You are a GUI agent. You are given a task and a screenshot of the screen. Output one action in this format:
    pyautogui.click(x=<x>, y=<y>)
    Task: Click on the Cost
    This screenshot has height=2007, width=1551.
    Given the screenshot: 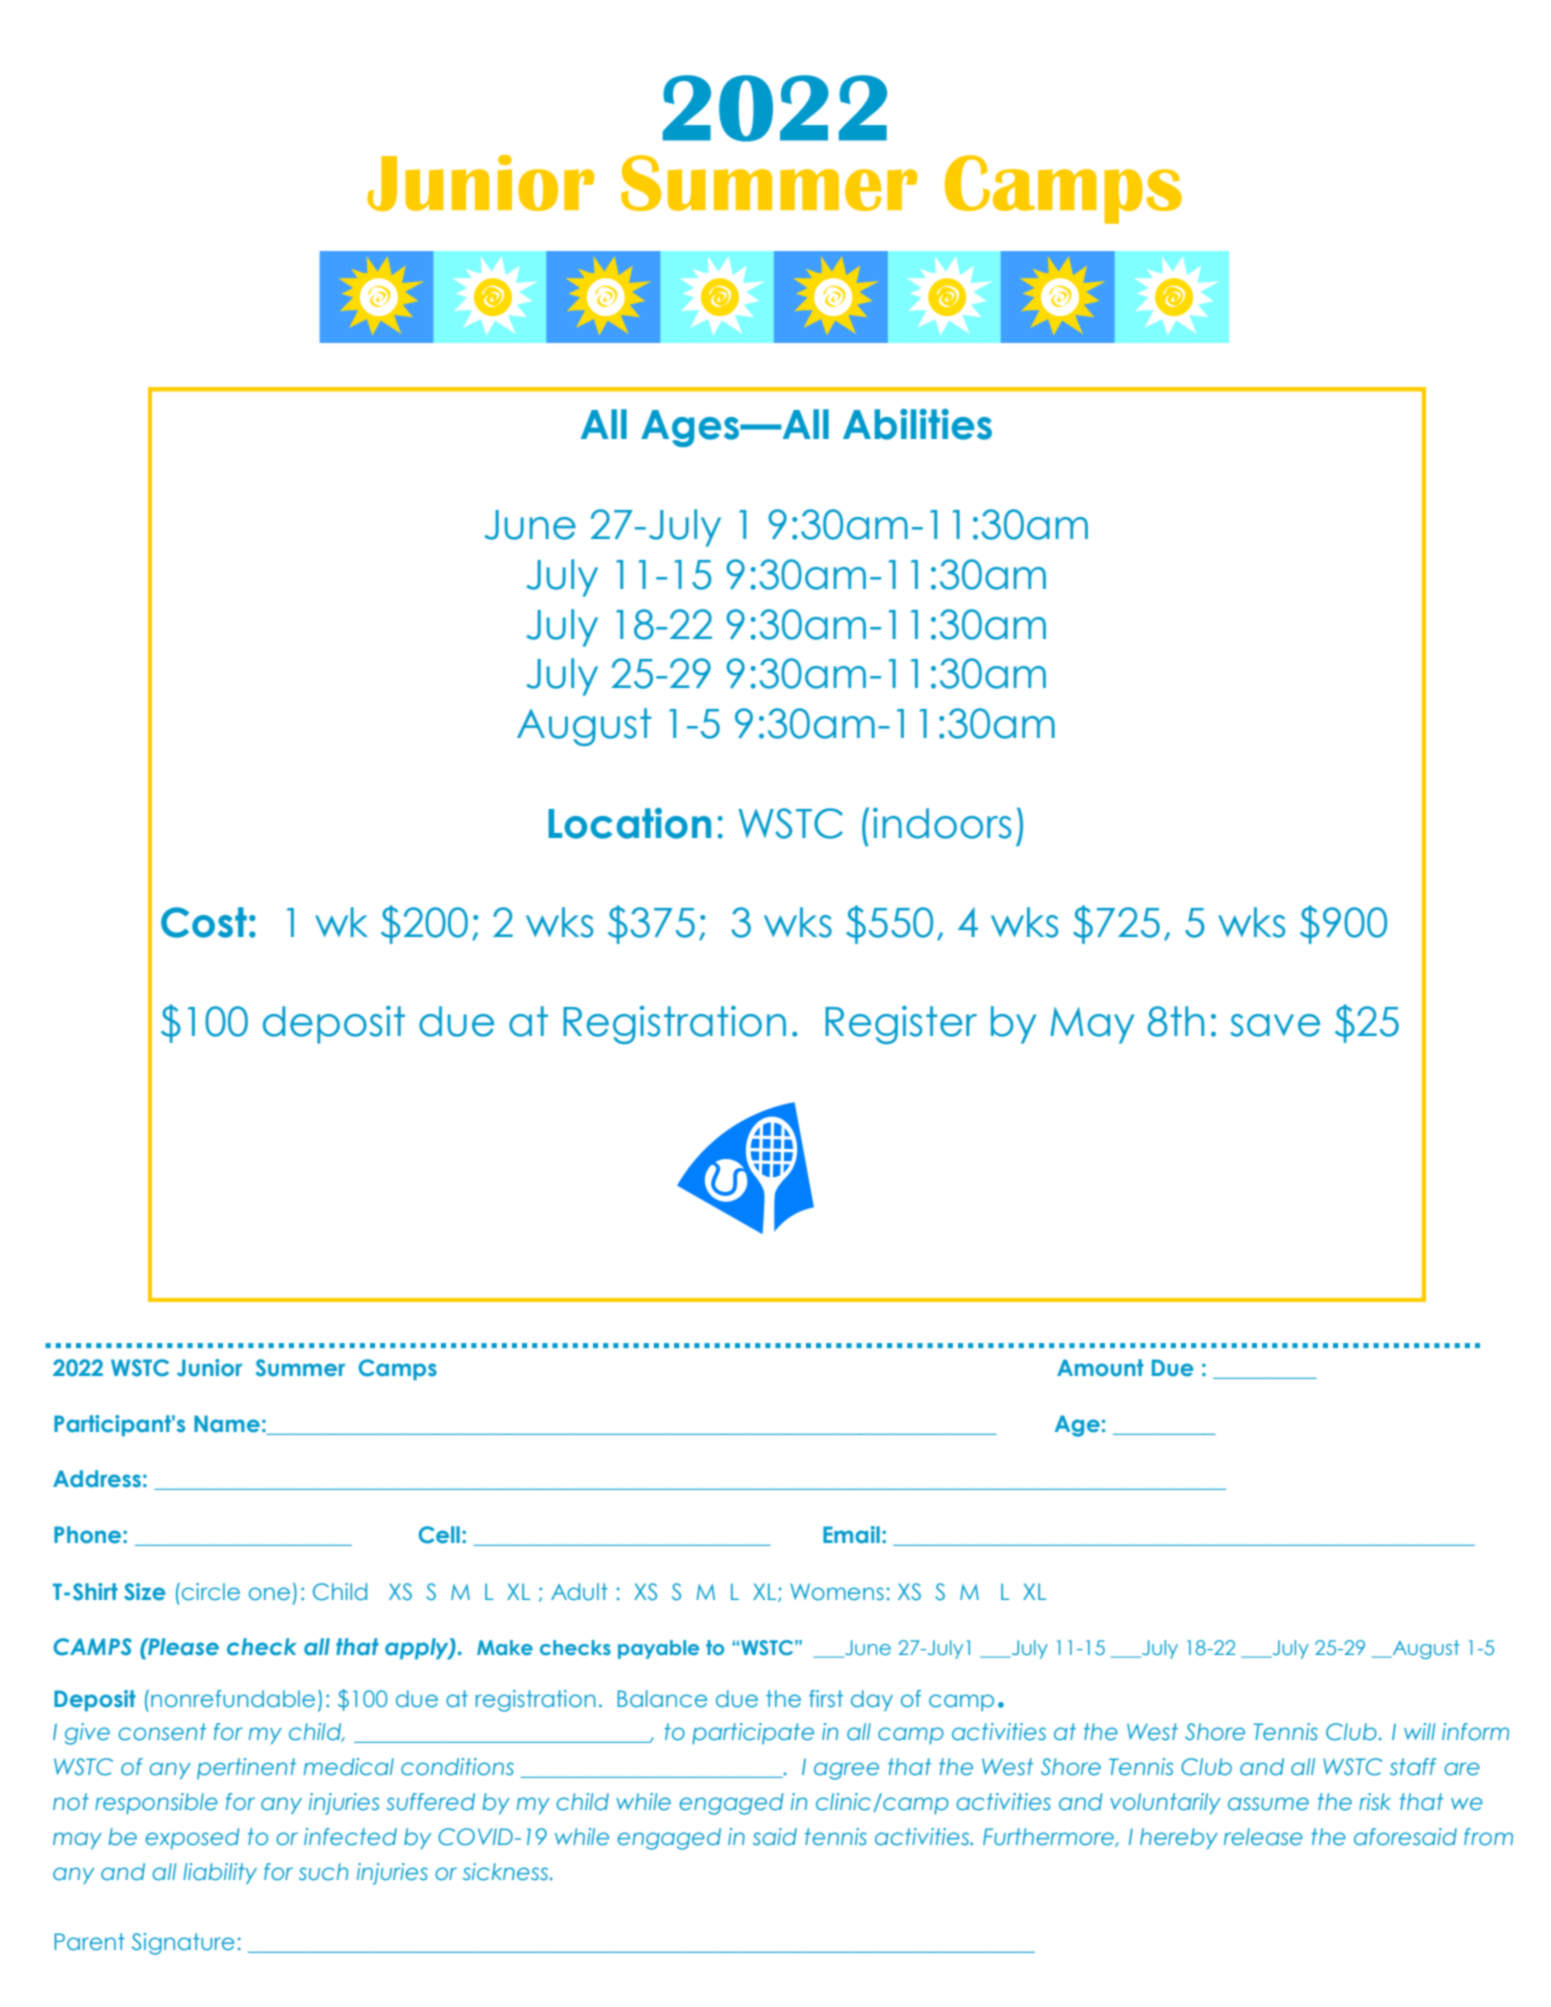 What is the action you would take?
    pyautogui.click(x=204, y=922)
